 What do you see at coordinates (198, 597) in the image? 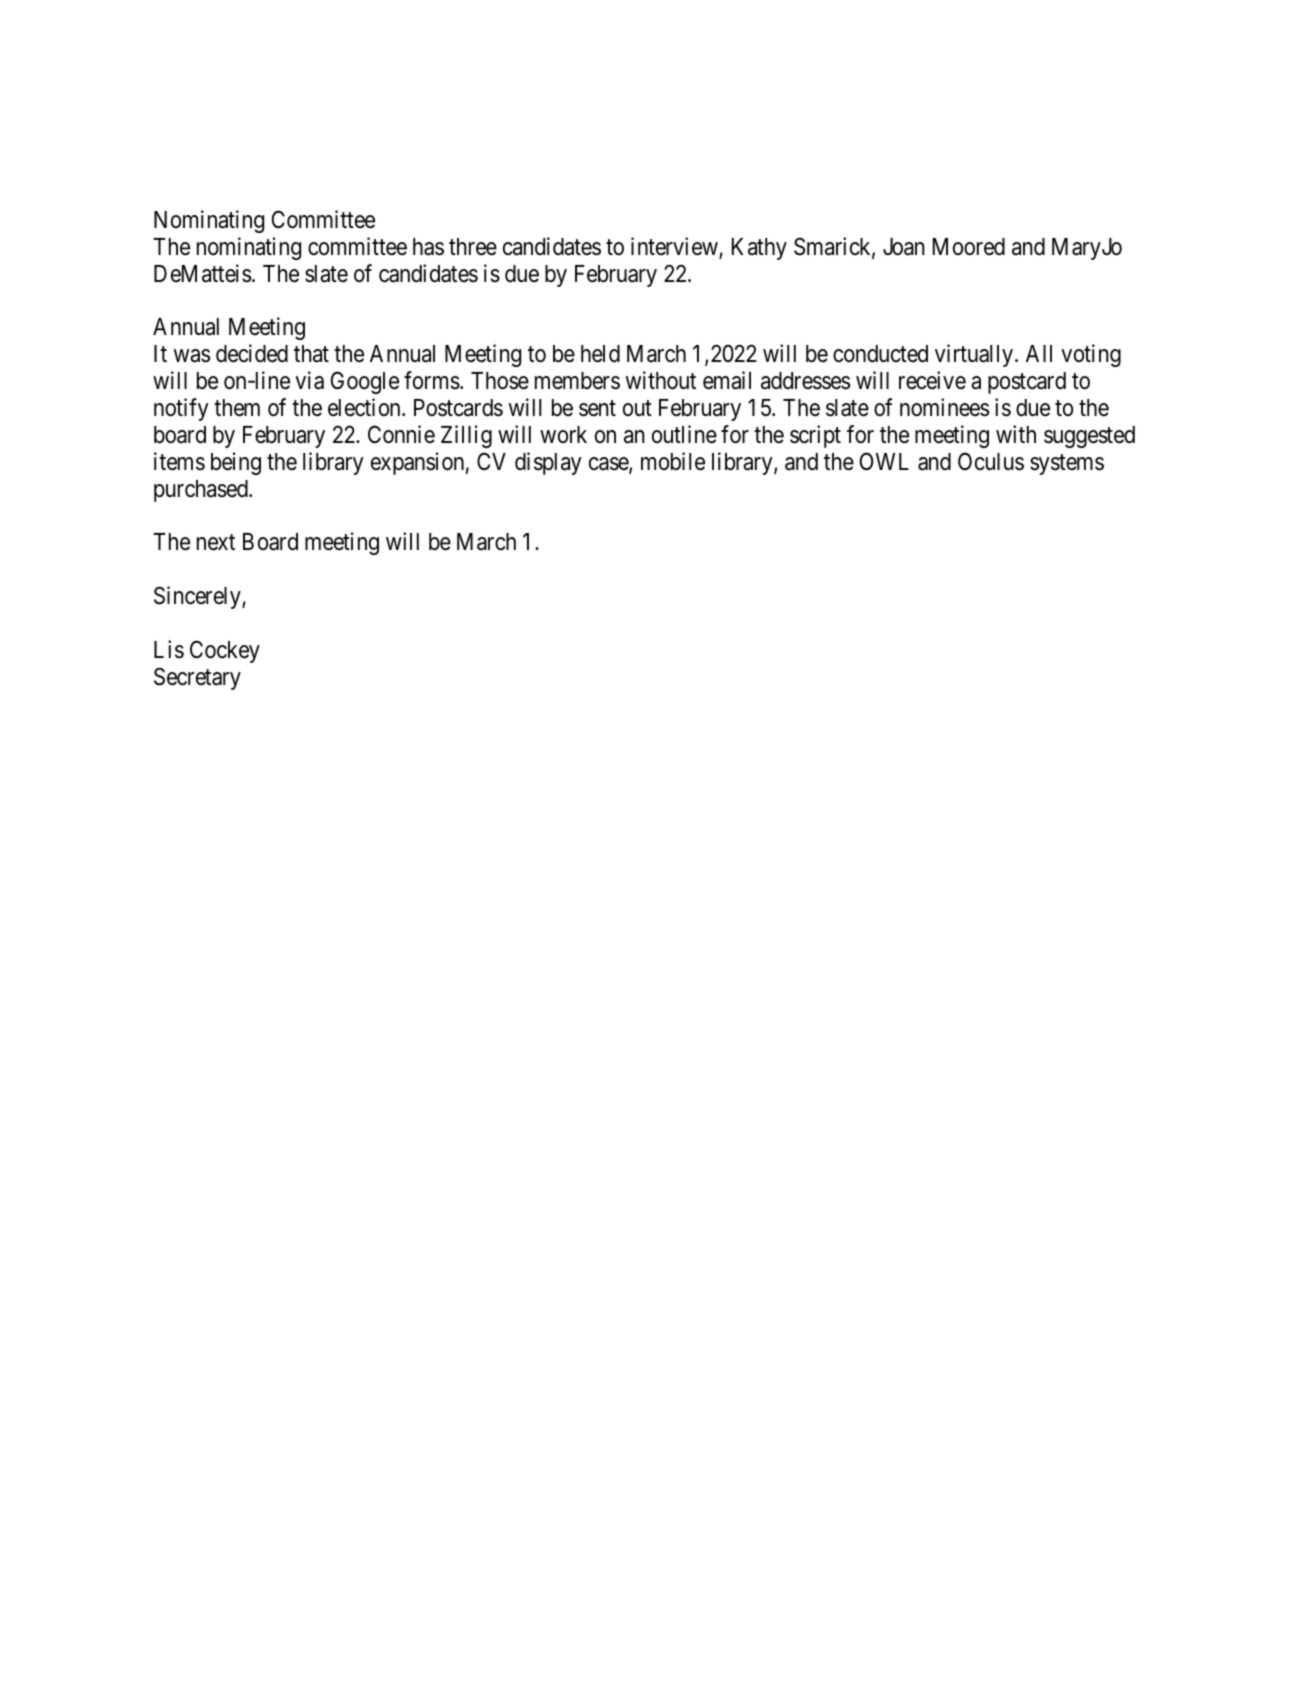
I see `Sincerely` at bounding box center [198, 597].
